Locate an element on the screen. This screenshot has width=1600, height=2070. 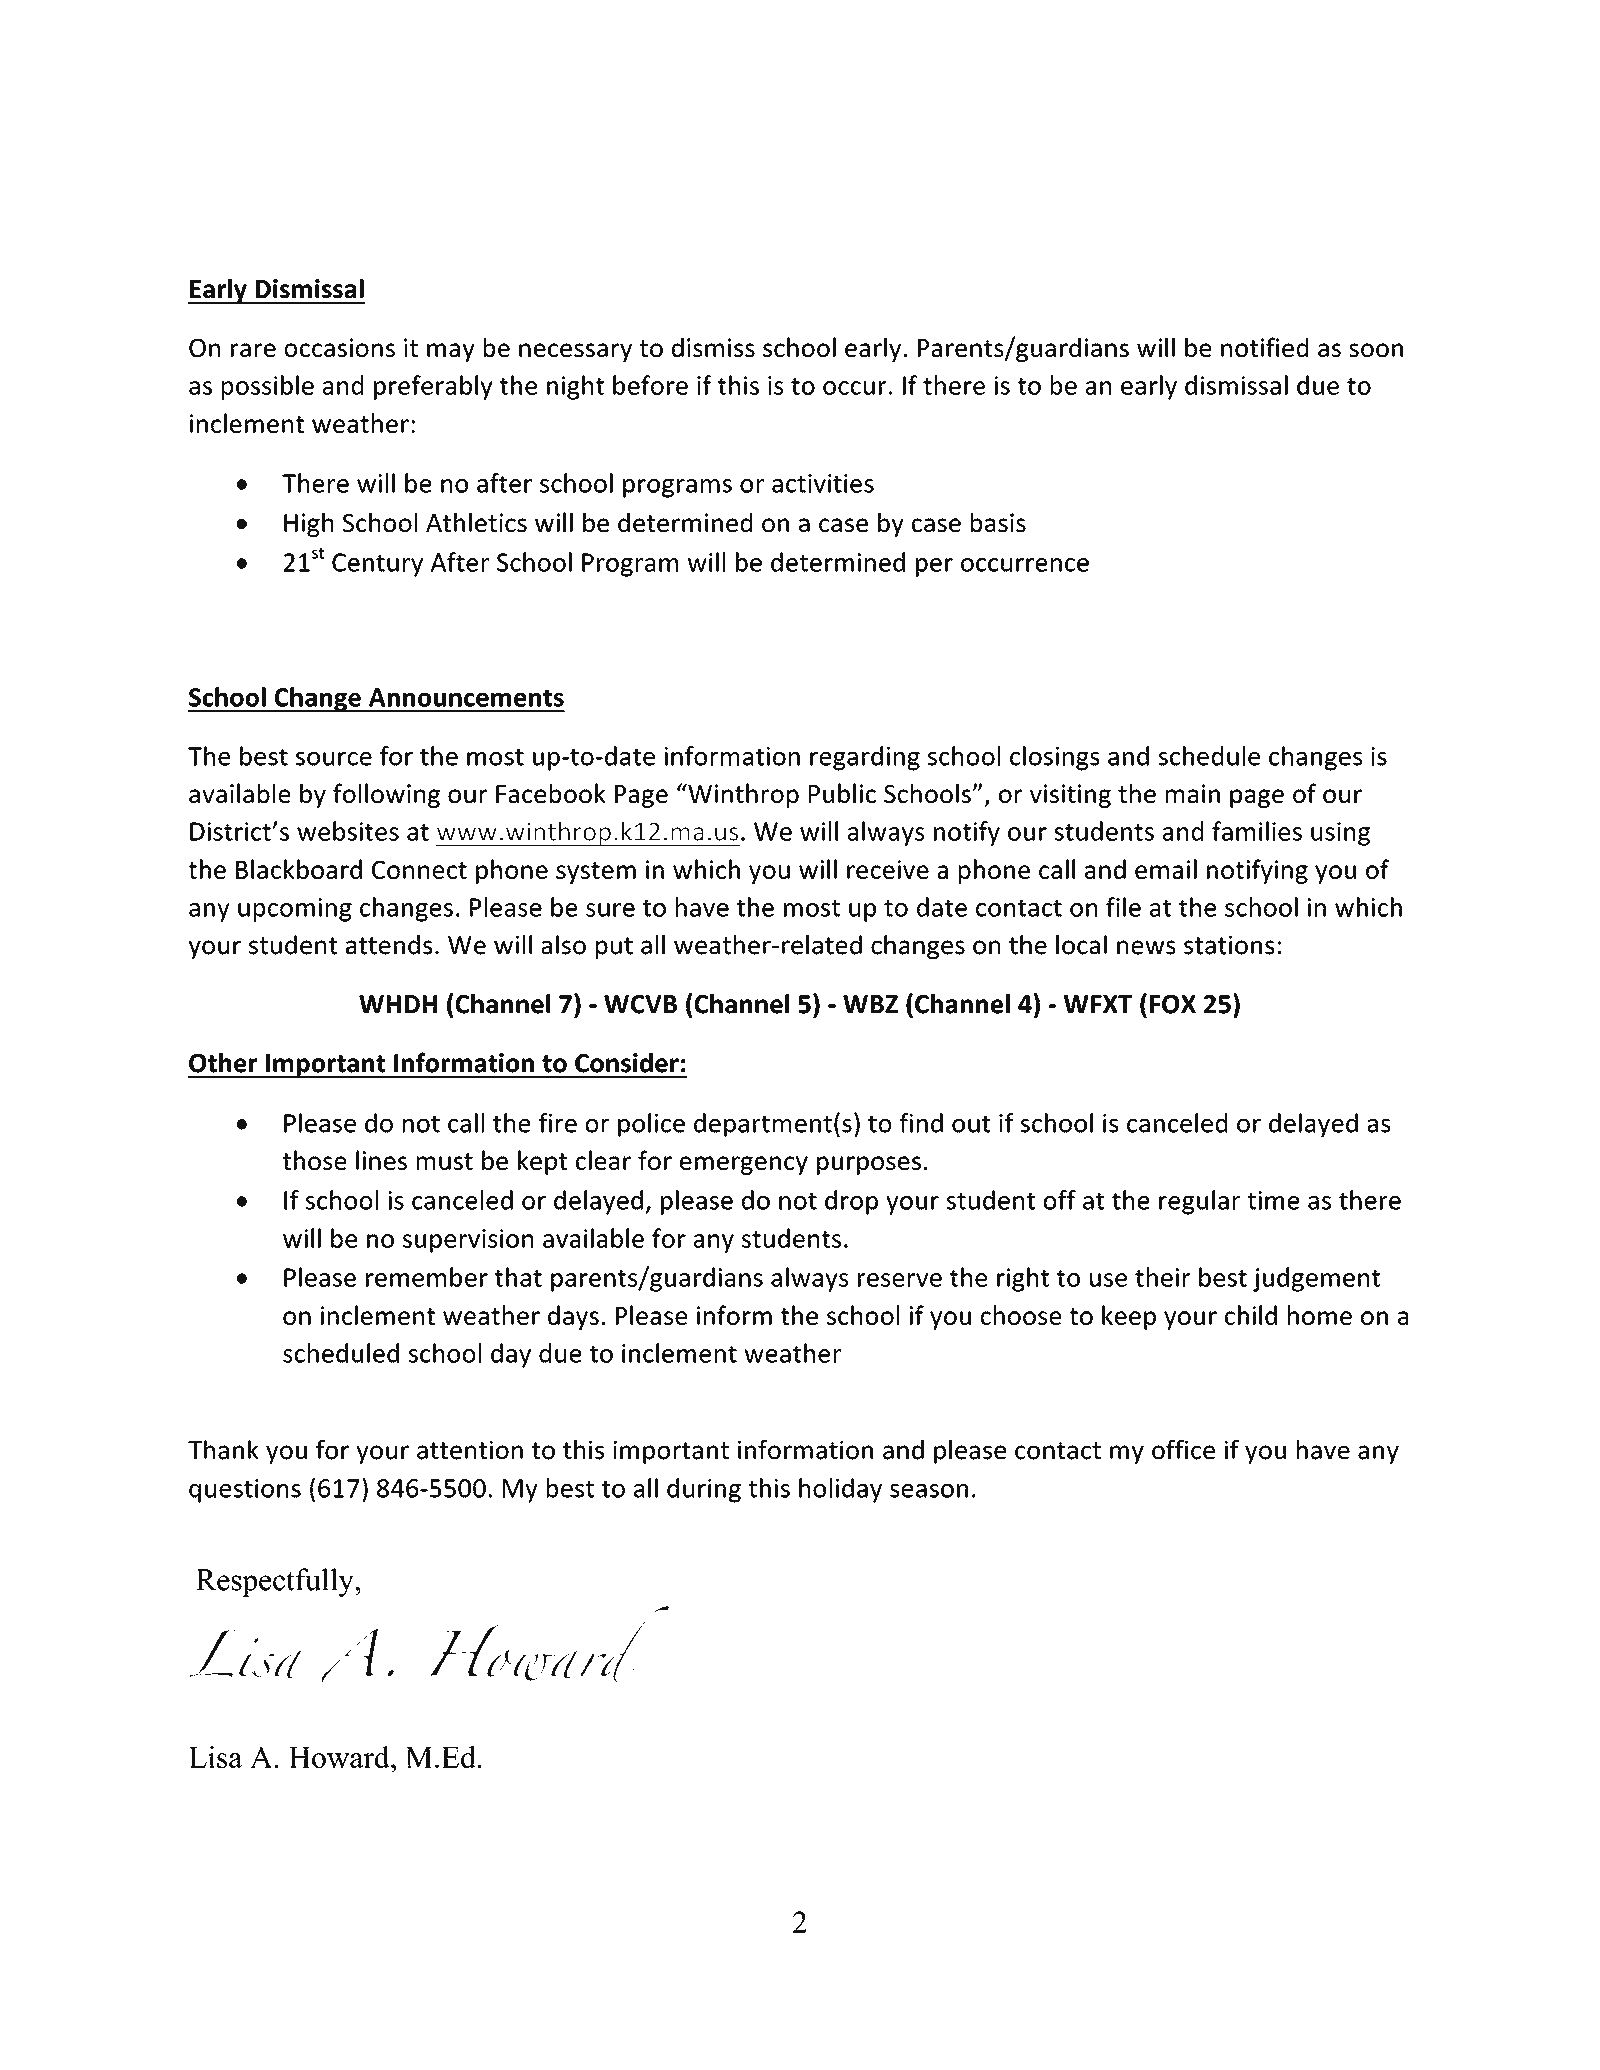
Public is located at coordinates (842, 793).
